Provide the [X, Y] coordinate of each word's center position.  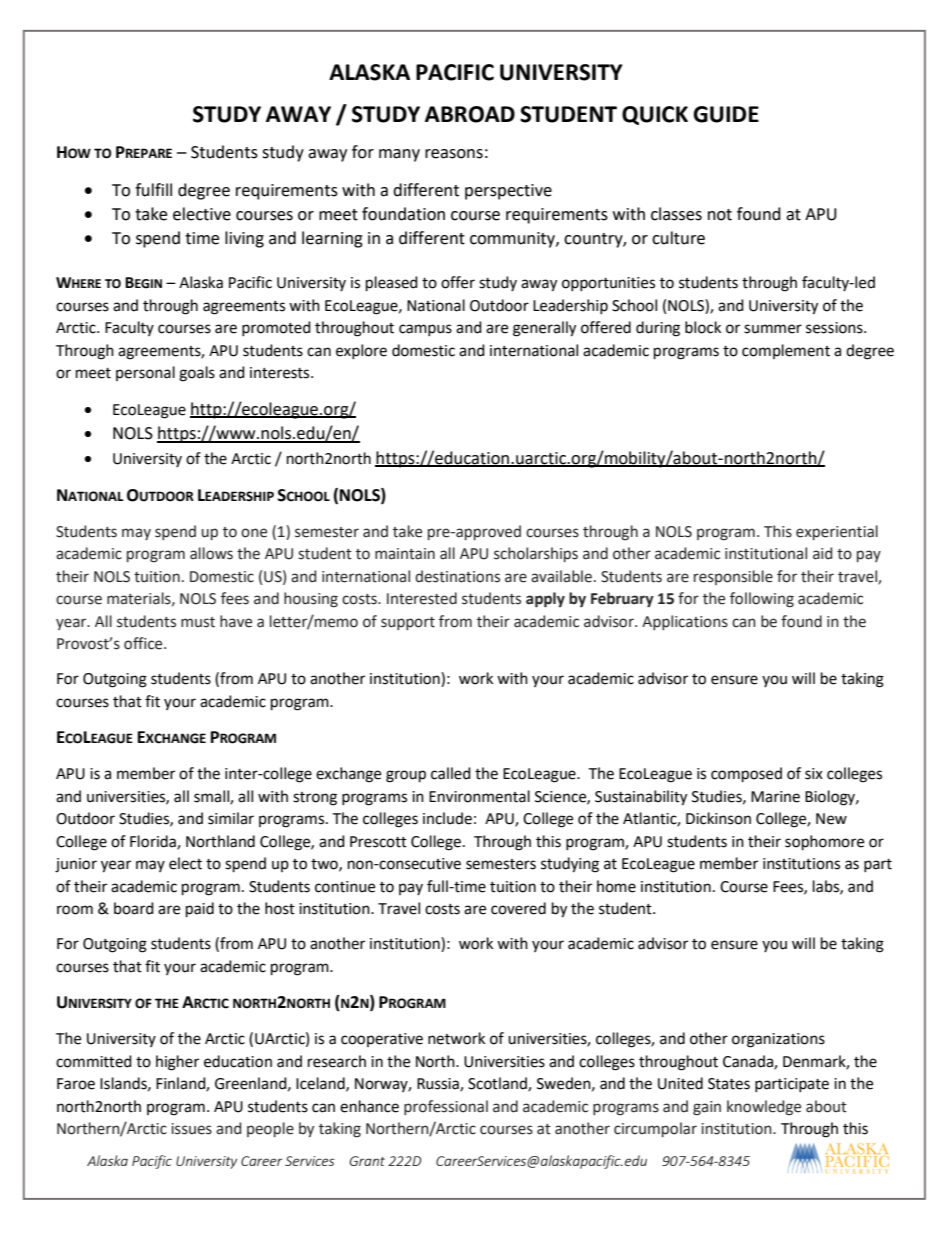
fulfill [153, 190]
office [144, 643]
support [408, 623]
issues [191, 1129]
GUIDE [726, 114]
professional [446, 1107]
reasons [454, 154]
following [762, 600]
